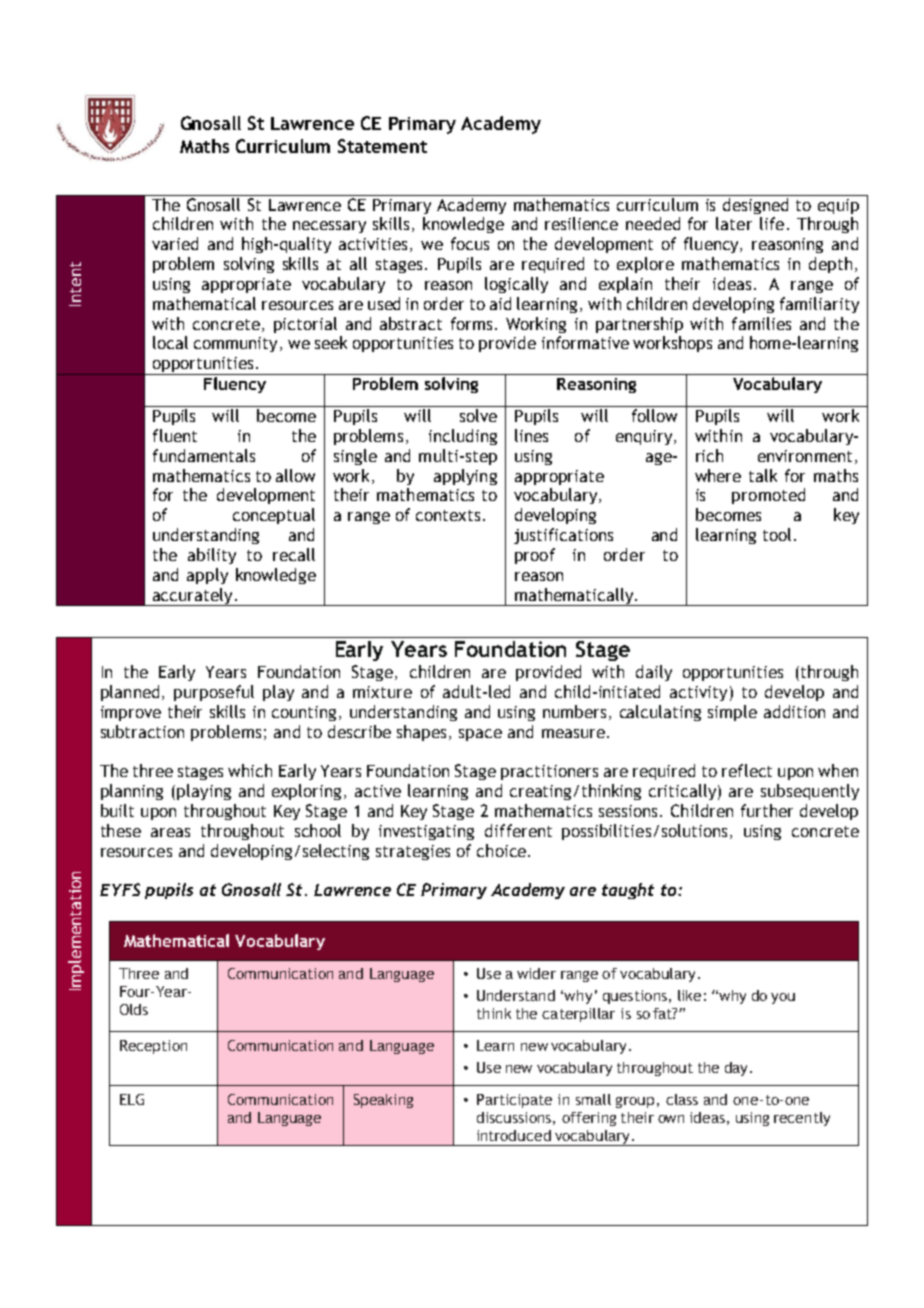  What do you see at coordinates (153, 1047) in the document?
I see `Reception` at bounding box center [153, 1047].
